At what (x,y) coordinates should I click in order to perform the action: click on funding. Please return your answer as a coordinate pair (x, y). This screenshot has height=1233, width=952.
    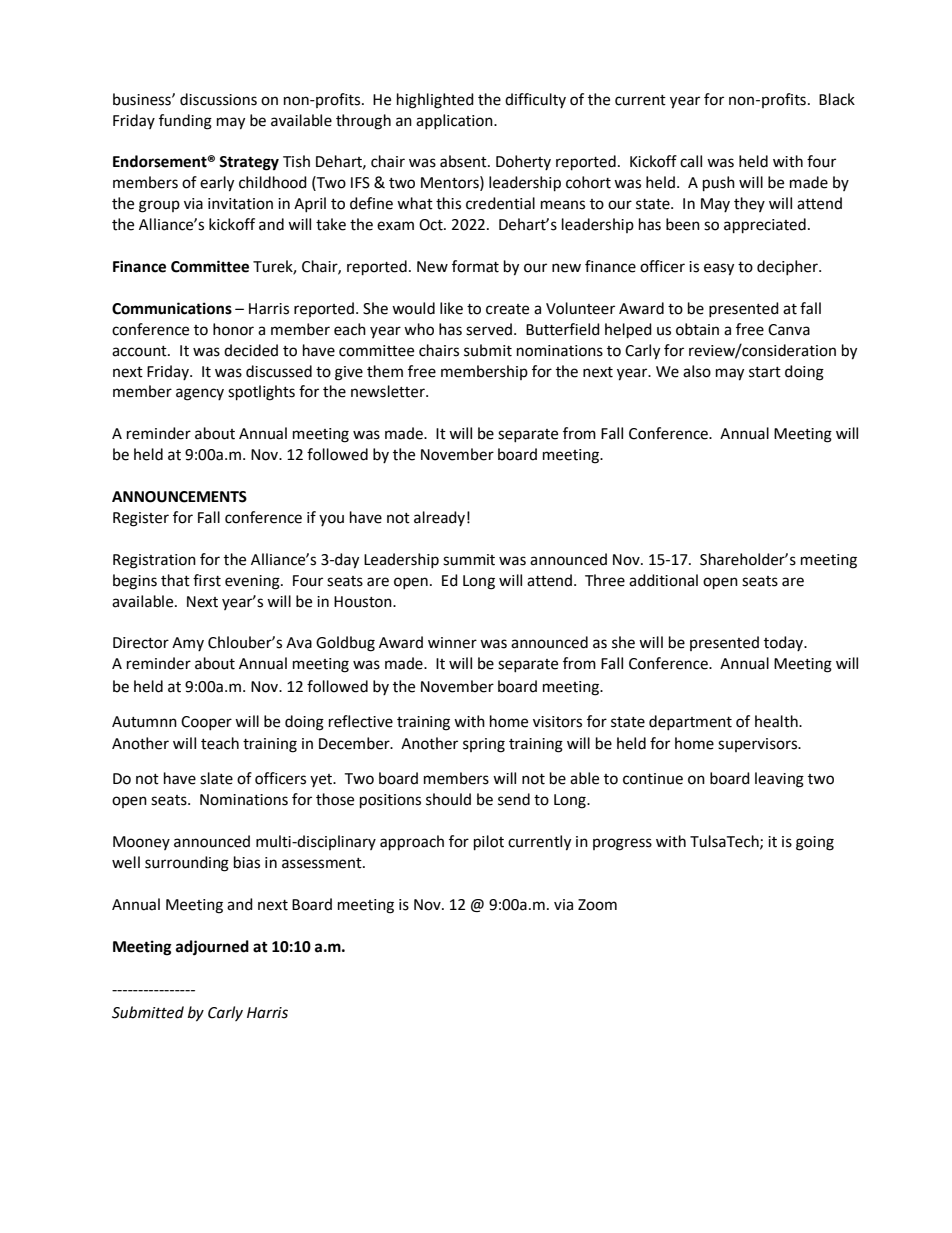
    Looking at the image, I should click on (185, 122).
